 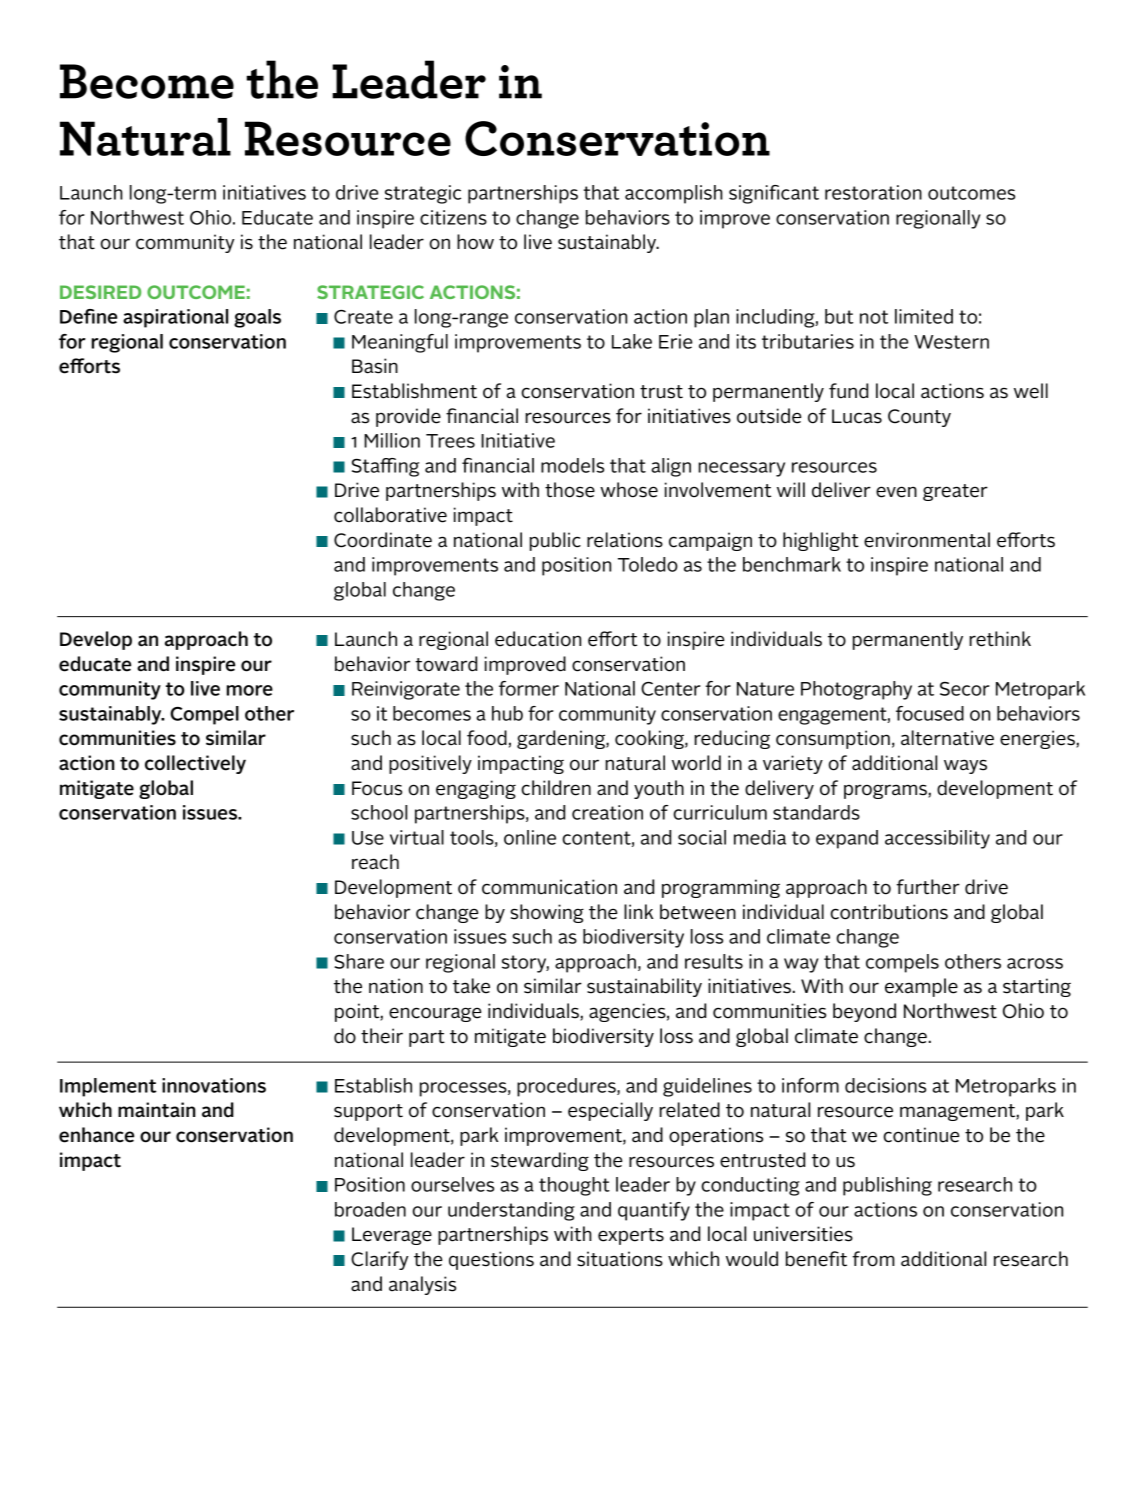 What do you see at coordinates (195, 764) in the document?
I see `collectively` at bounding box center [195, 764].
